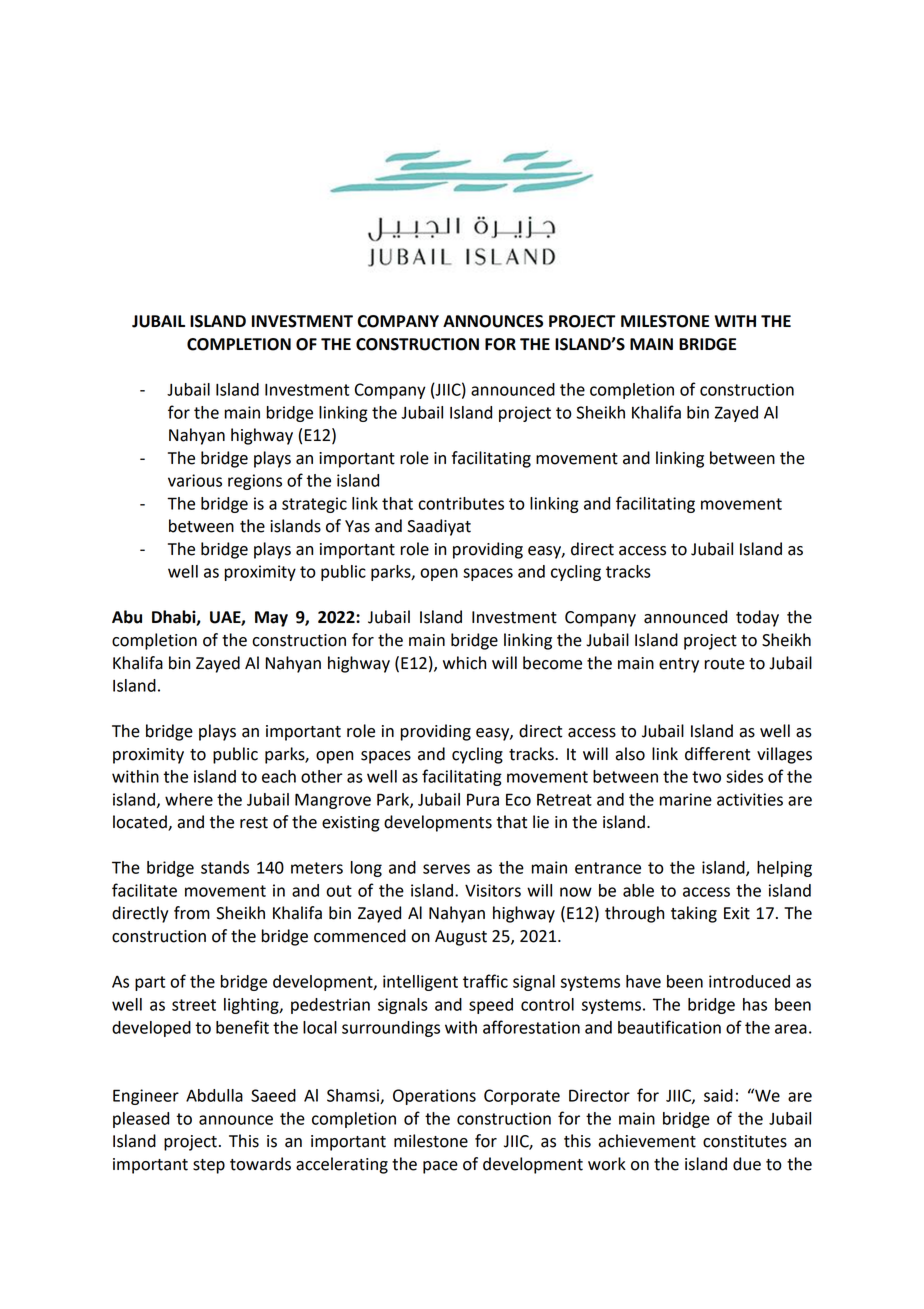 This page has height=1309, width=924. Describe the element at coordinates (757, 618) in the page. I see `today` at that location.
